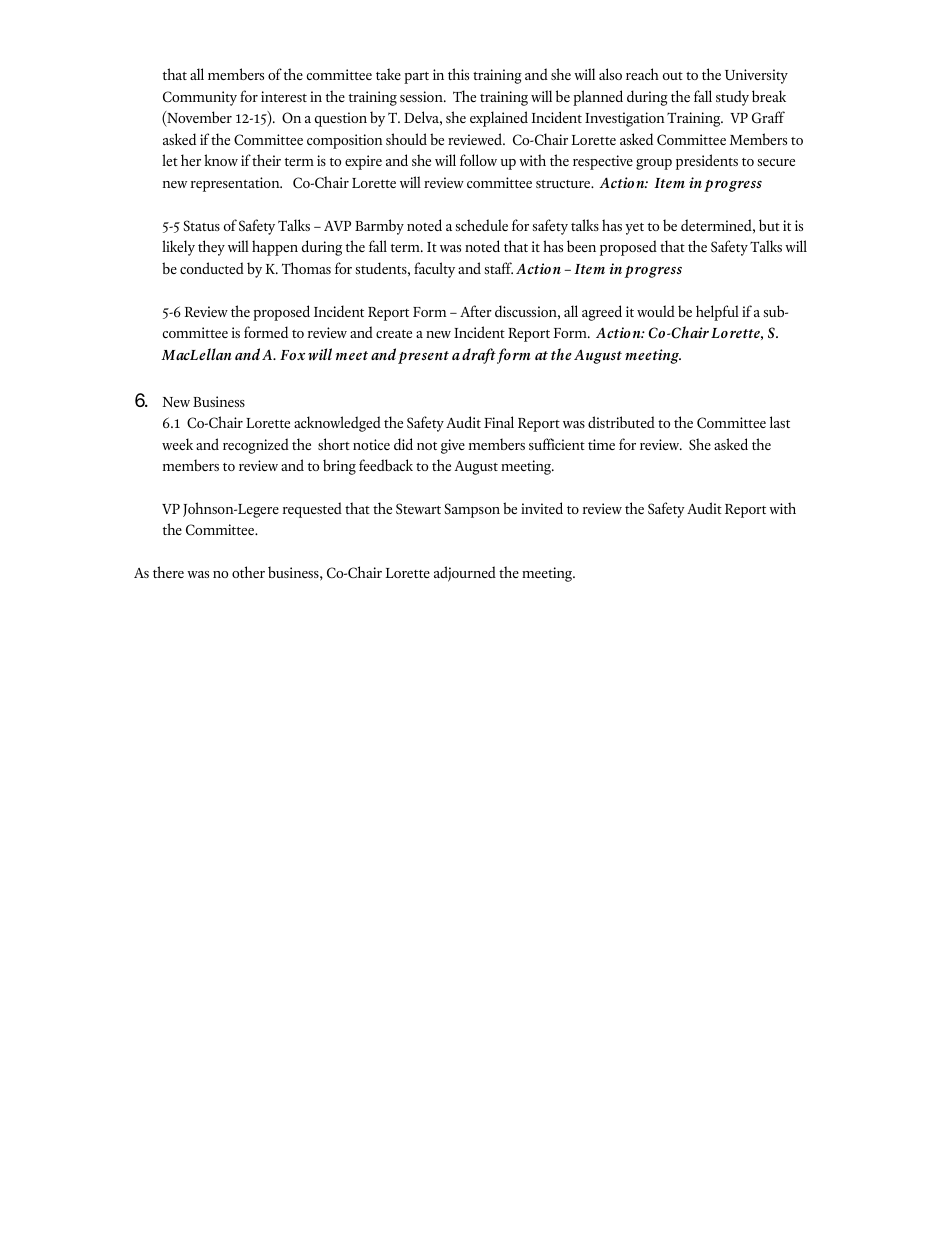 The width and height of the page is (952, 1233). Describe the element at coordinates (211, 248) in the page. I see `they` at that location.
